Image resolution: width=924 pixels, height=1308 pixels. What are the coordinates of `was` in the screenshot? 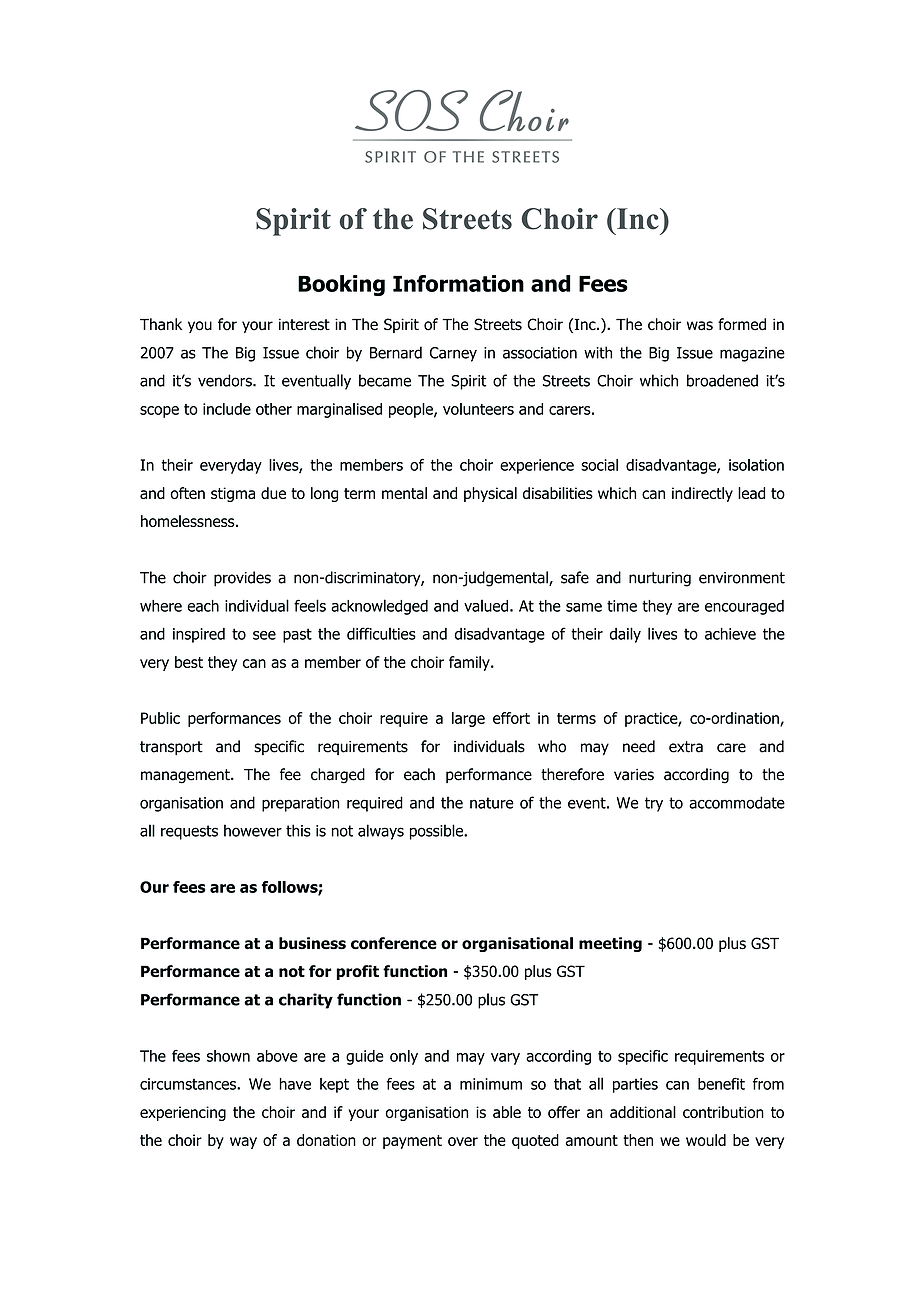 It's located at (700, 326).
